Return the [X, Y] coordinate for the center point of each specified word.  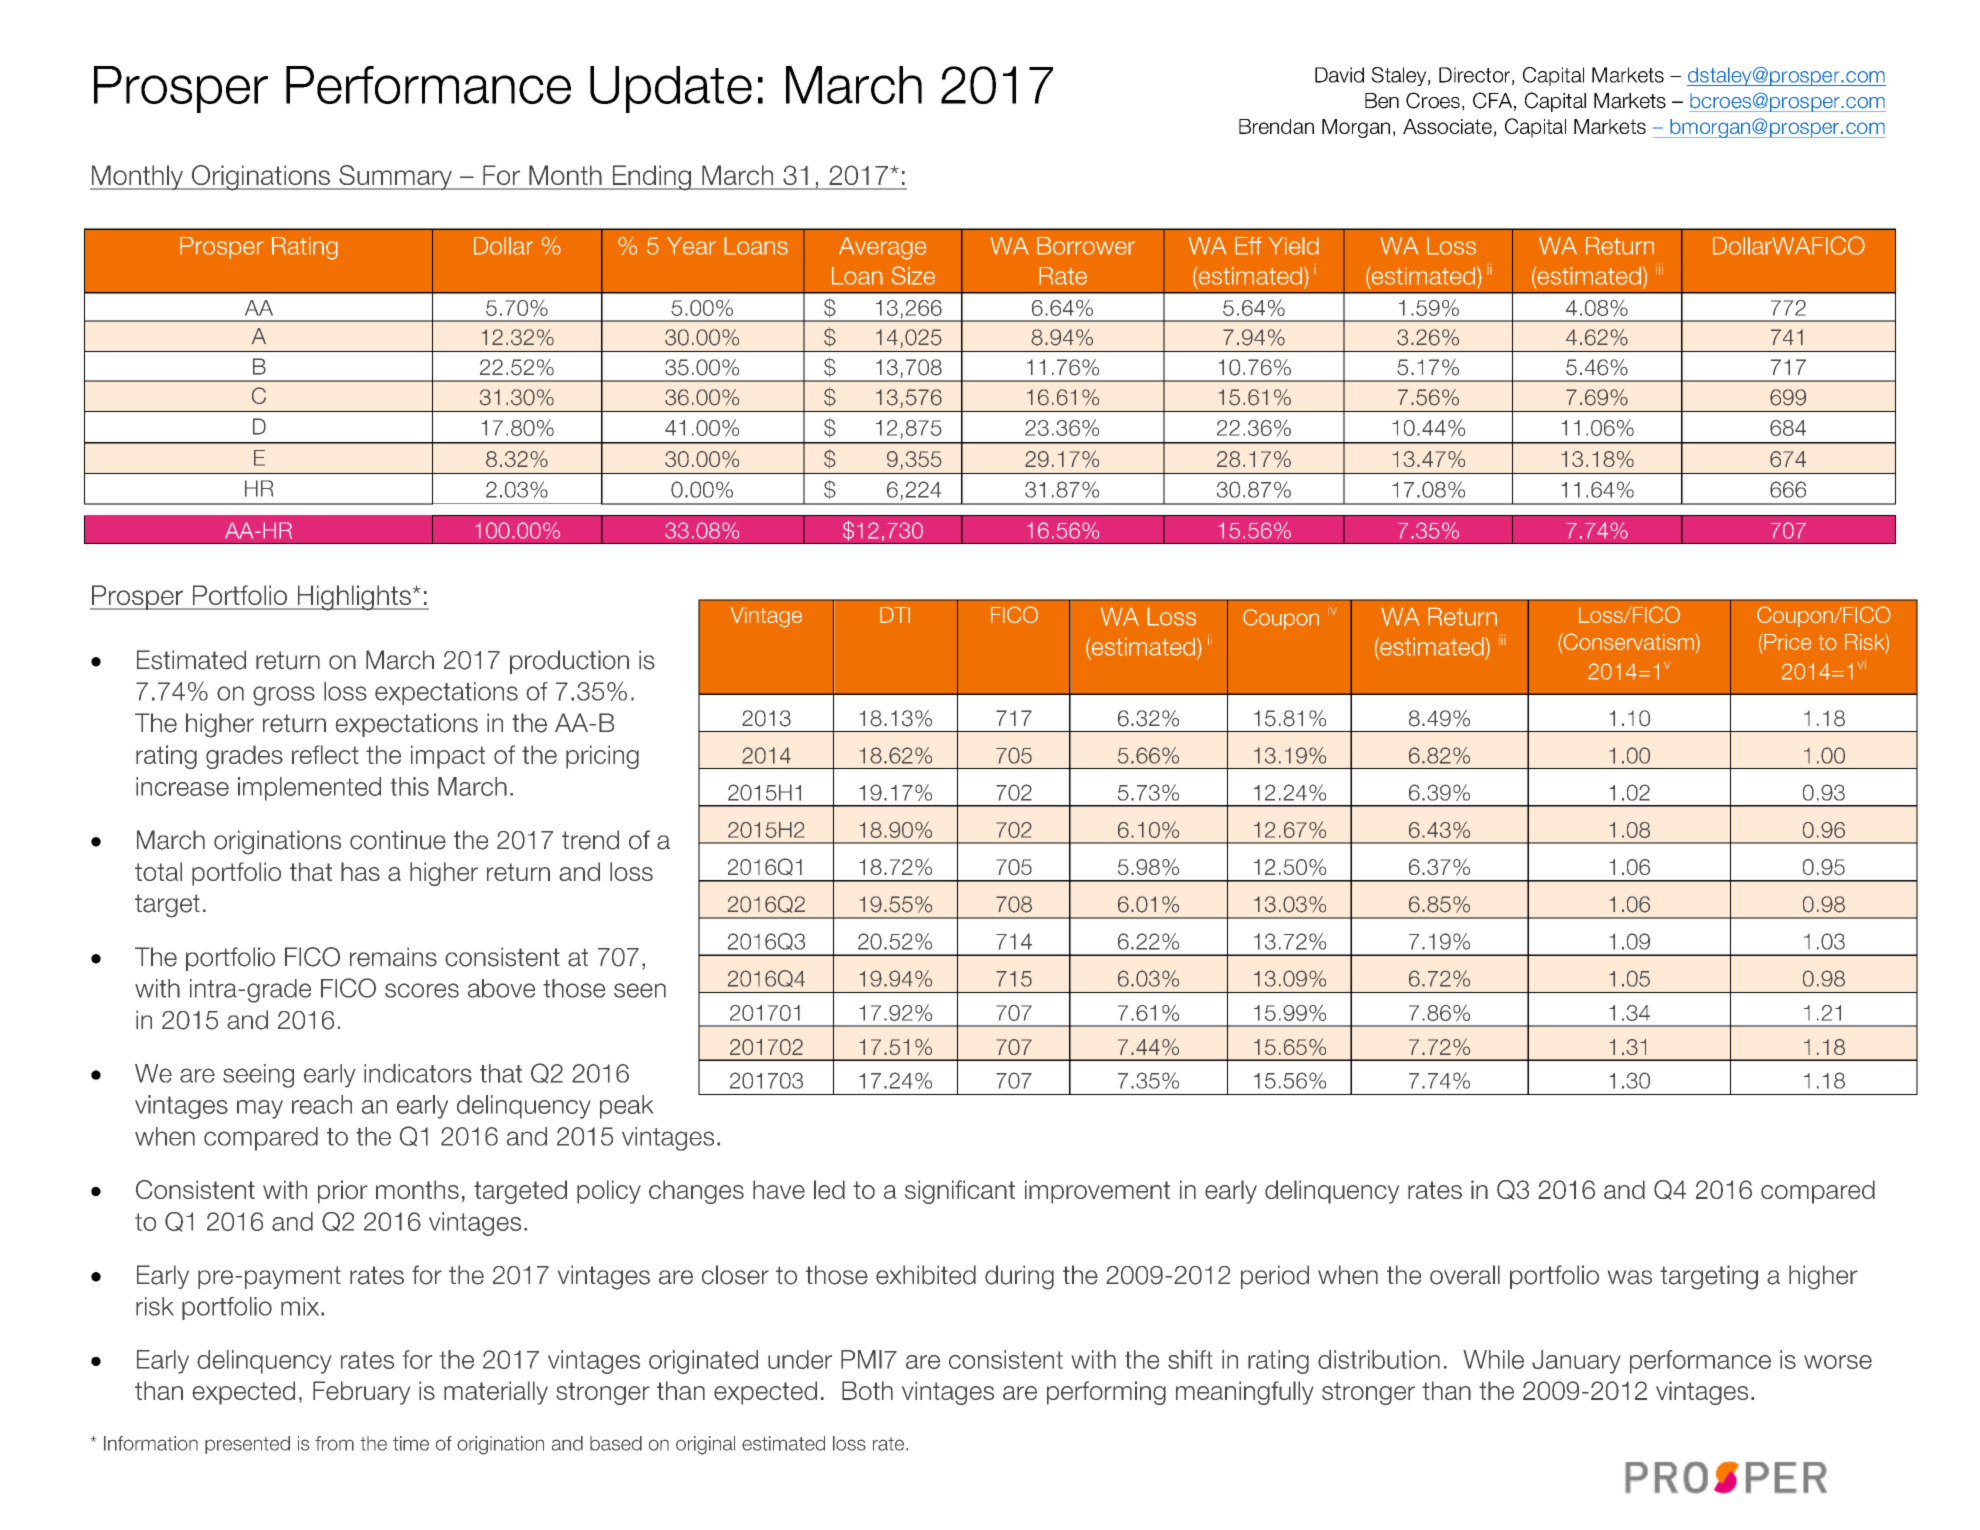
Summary [395, 177]
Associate [1447, 126]
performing [1106, 1393]
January [1576, 1362]
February [361, 1393]
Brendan [1276, 126]
